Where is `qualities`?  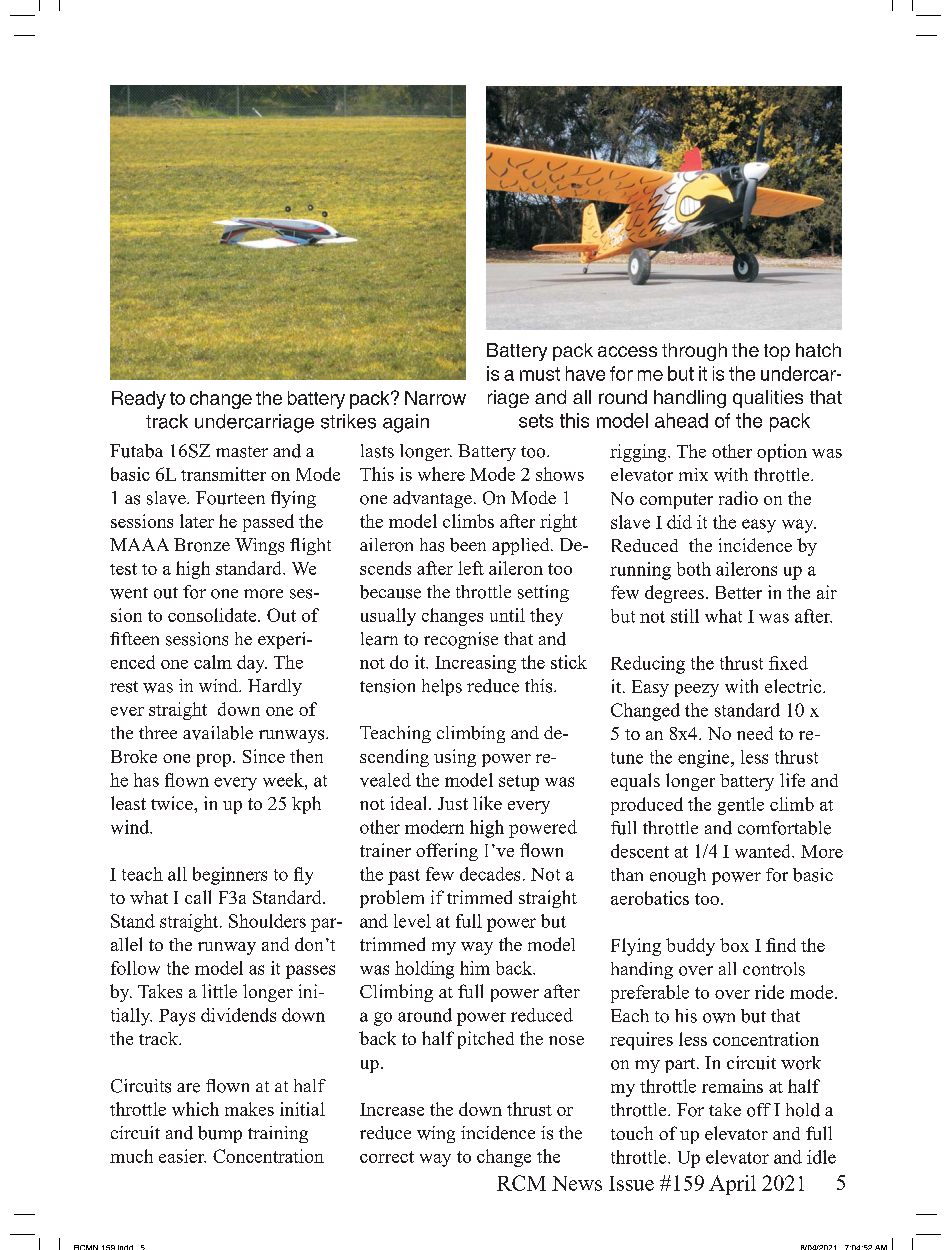 qualities is located at coordinates (768, 399).
